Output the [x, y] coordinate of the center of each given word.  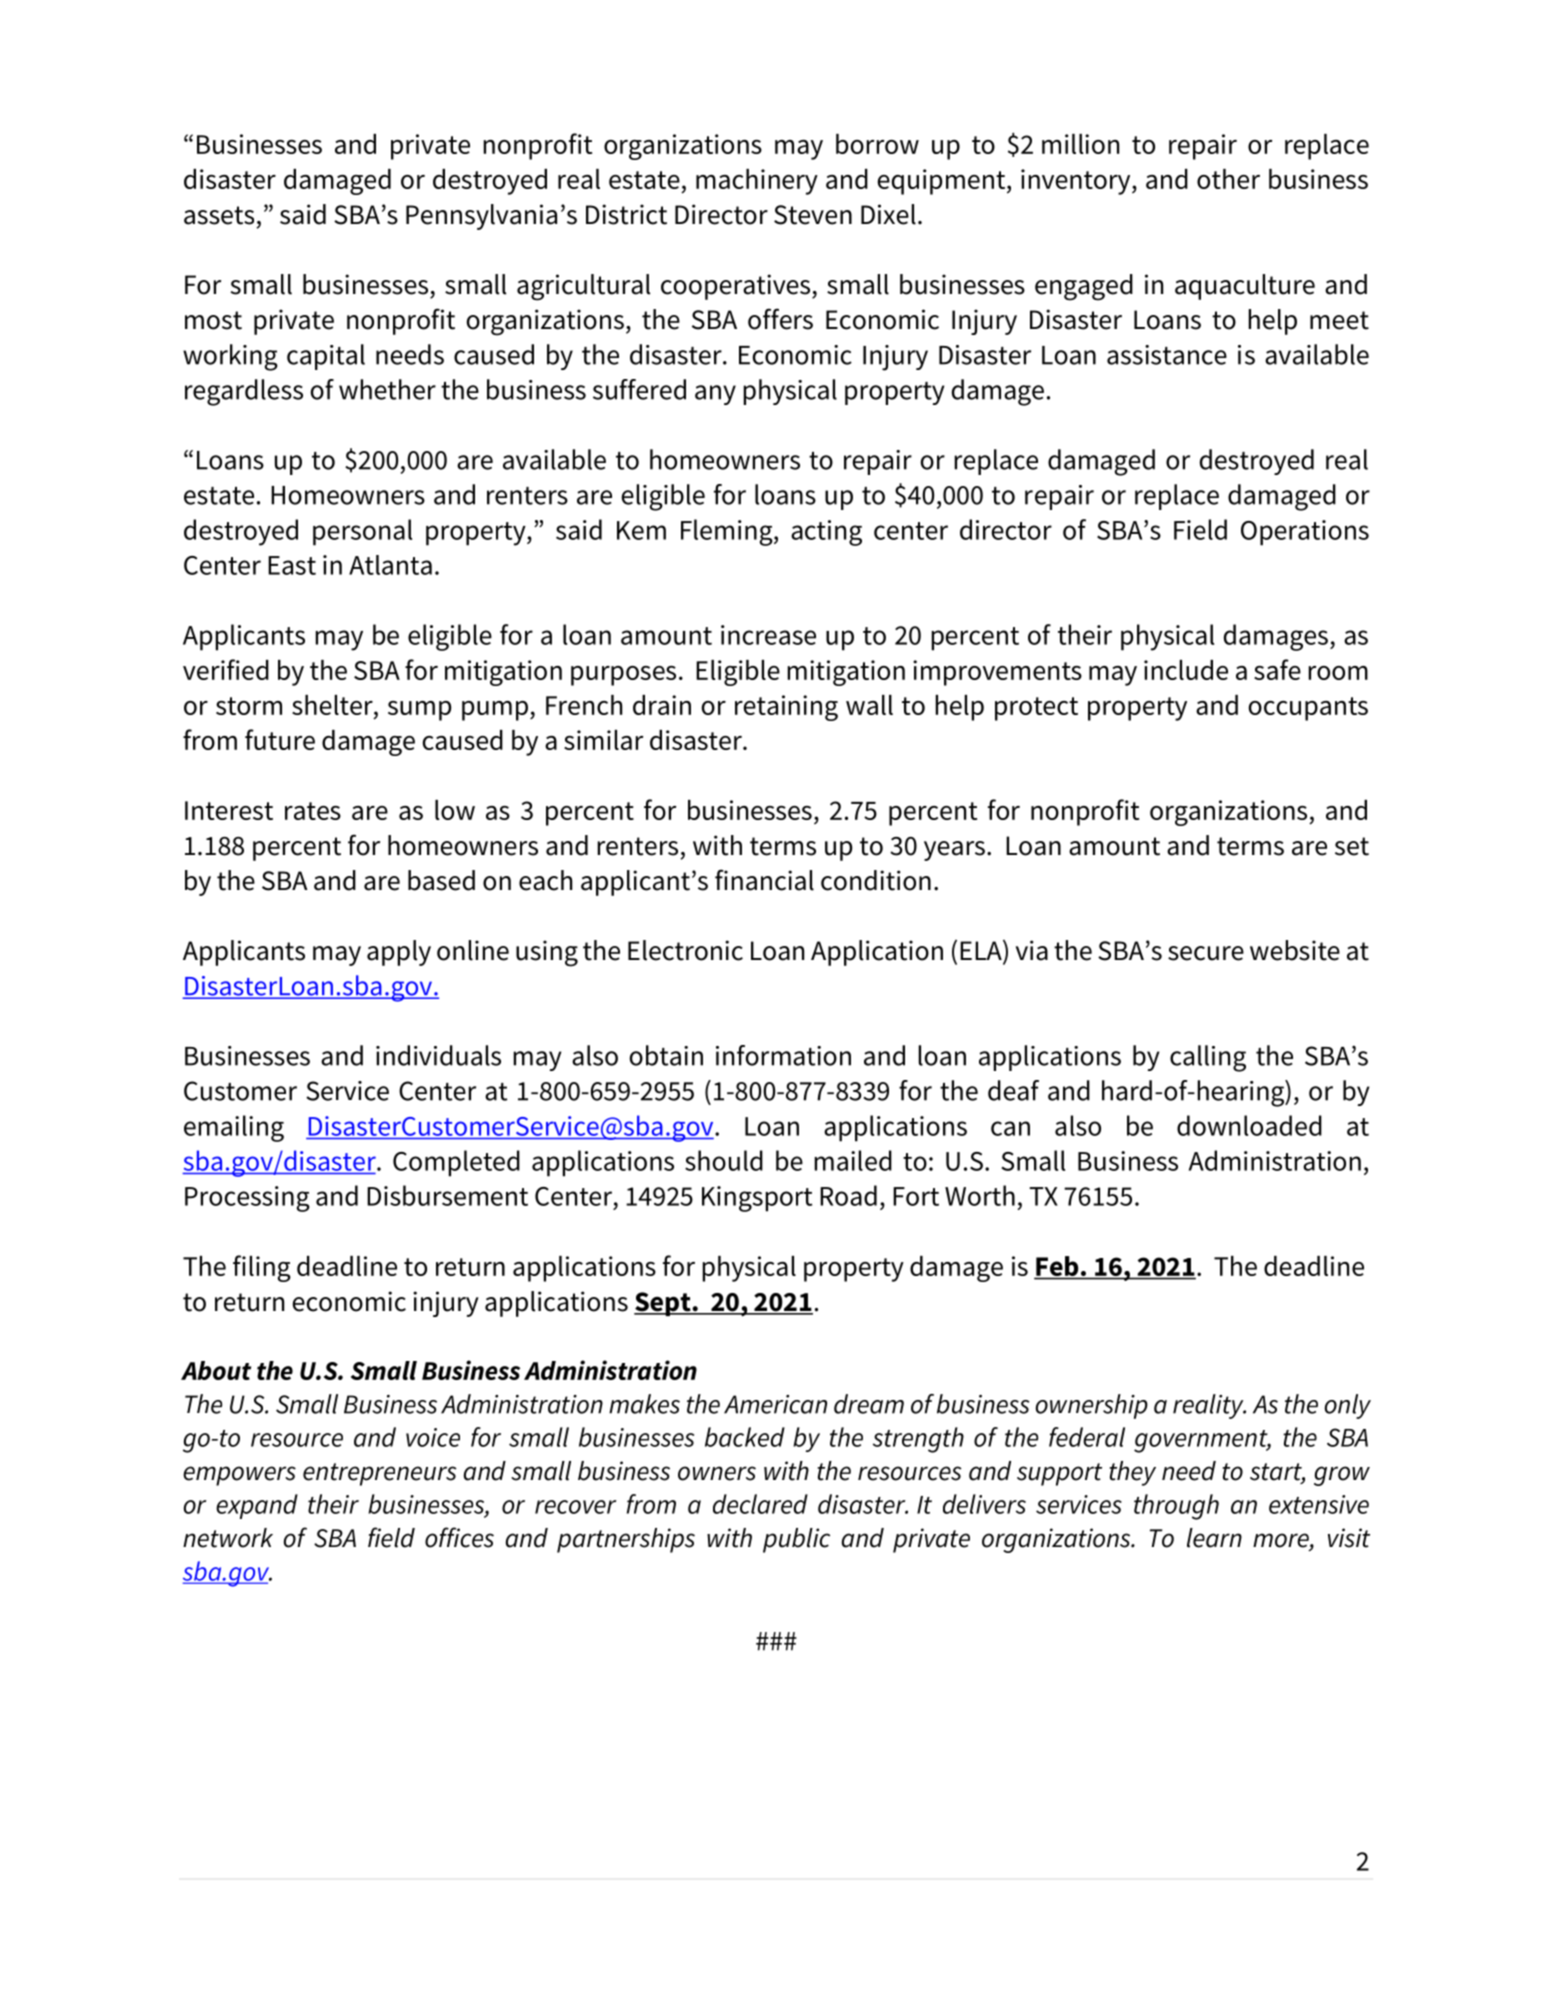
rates [313, 811]
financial [764, 880]
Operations [1305, 533]
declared [760, 1504]
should [724, 1160]
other [1228, 179]
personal [362, 532]
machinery [757, 182]
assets [219, 215]
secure [1206, 953]
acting [826, 533]
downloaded [1249, 1125]
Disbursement [447, 1195]
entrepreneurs [380, 1474]
